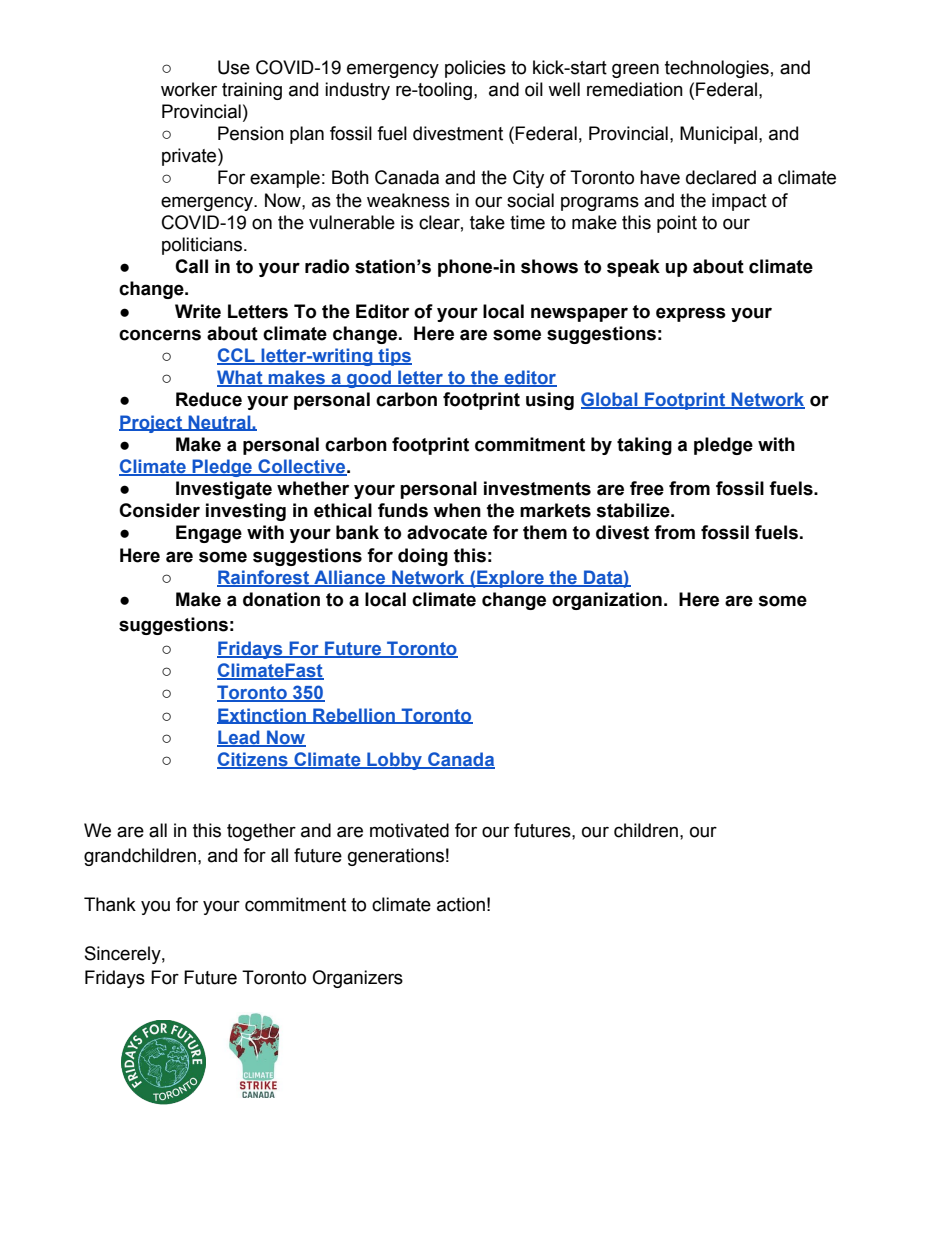 Image resolution: width=952 pixels, height=1233 pixels. I want to click on remediation, so click(635, 89).
